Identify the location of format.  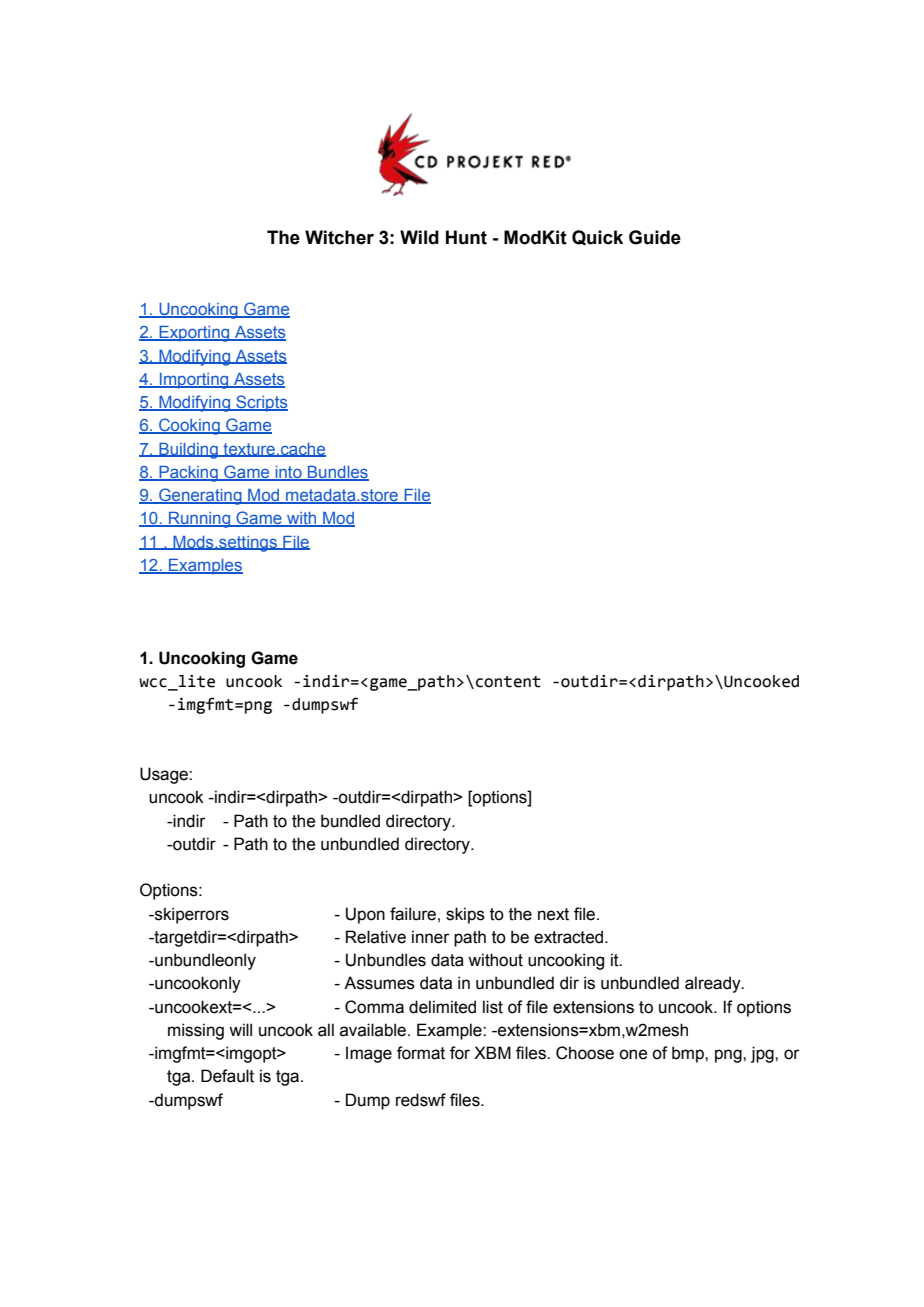
(421, 1053).
